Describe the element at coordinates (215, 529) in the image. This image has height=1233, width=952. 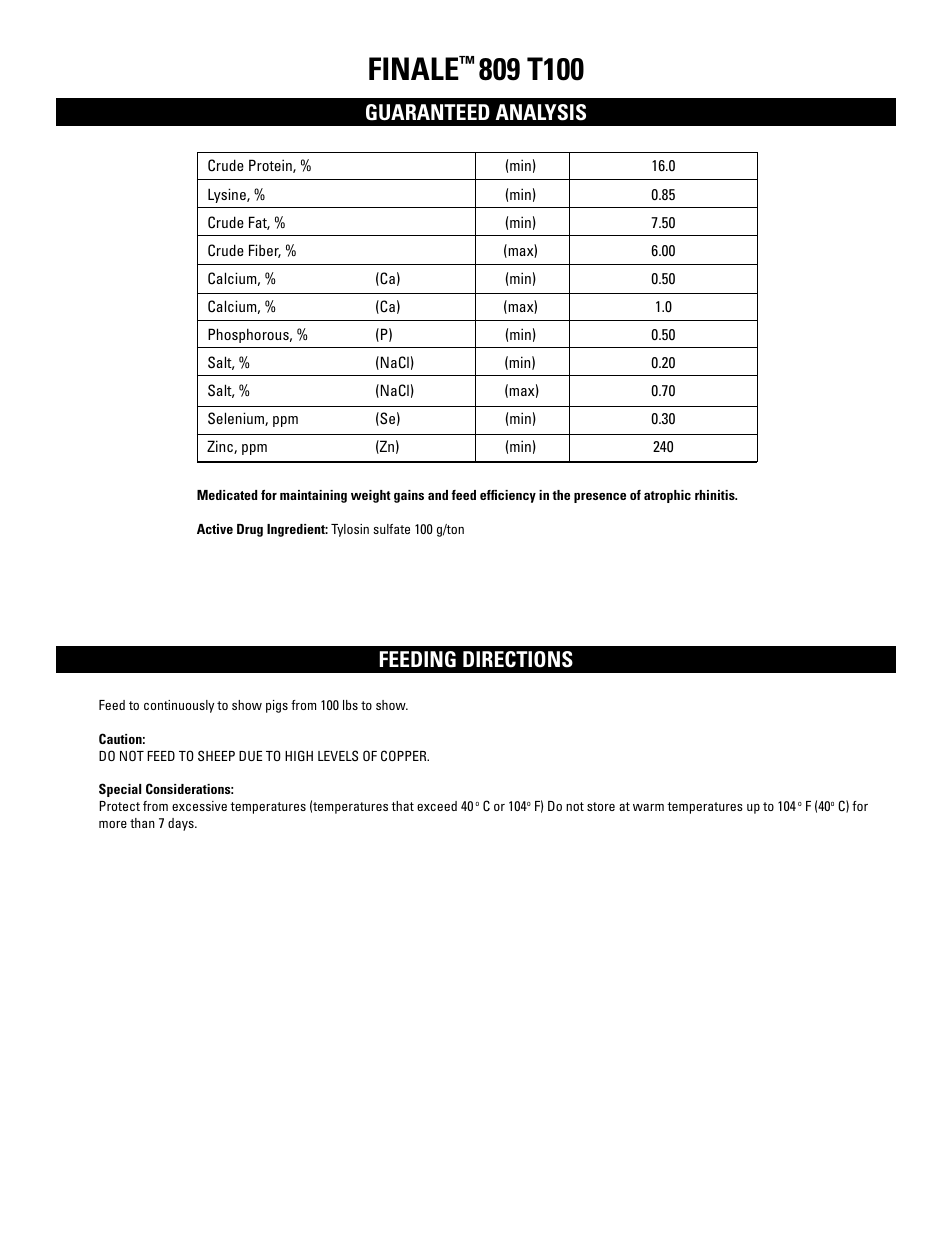
I see `Active` at that location.
